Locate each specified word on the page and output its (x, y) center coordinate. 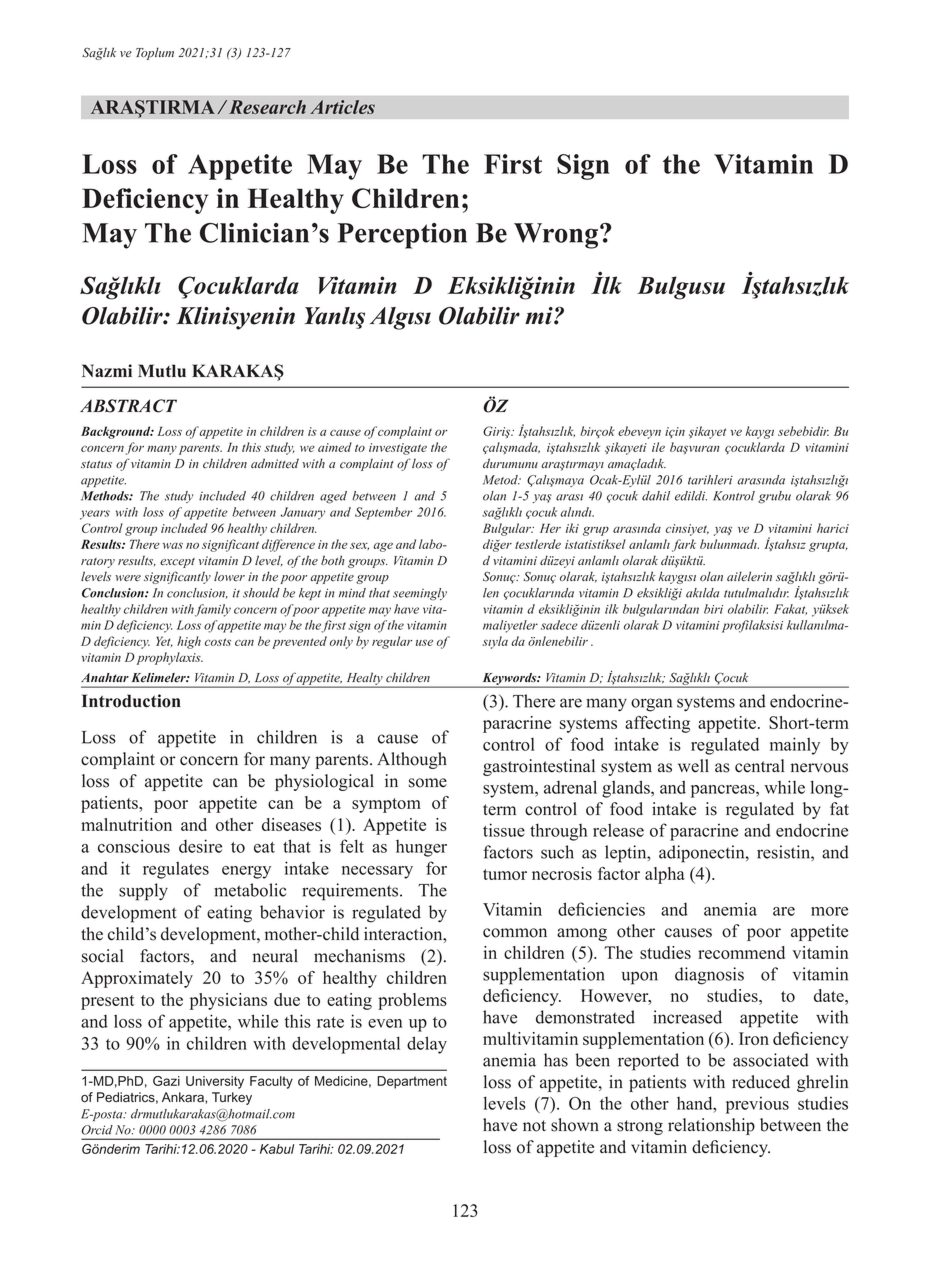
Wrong (557, 236)
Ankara (184, 1097)
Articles (342, 107)
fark (684, 545)
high (189, 642)
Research (267, 107)
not (534, 1126)
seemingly (420, 594)
